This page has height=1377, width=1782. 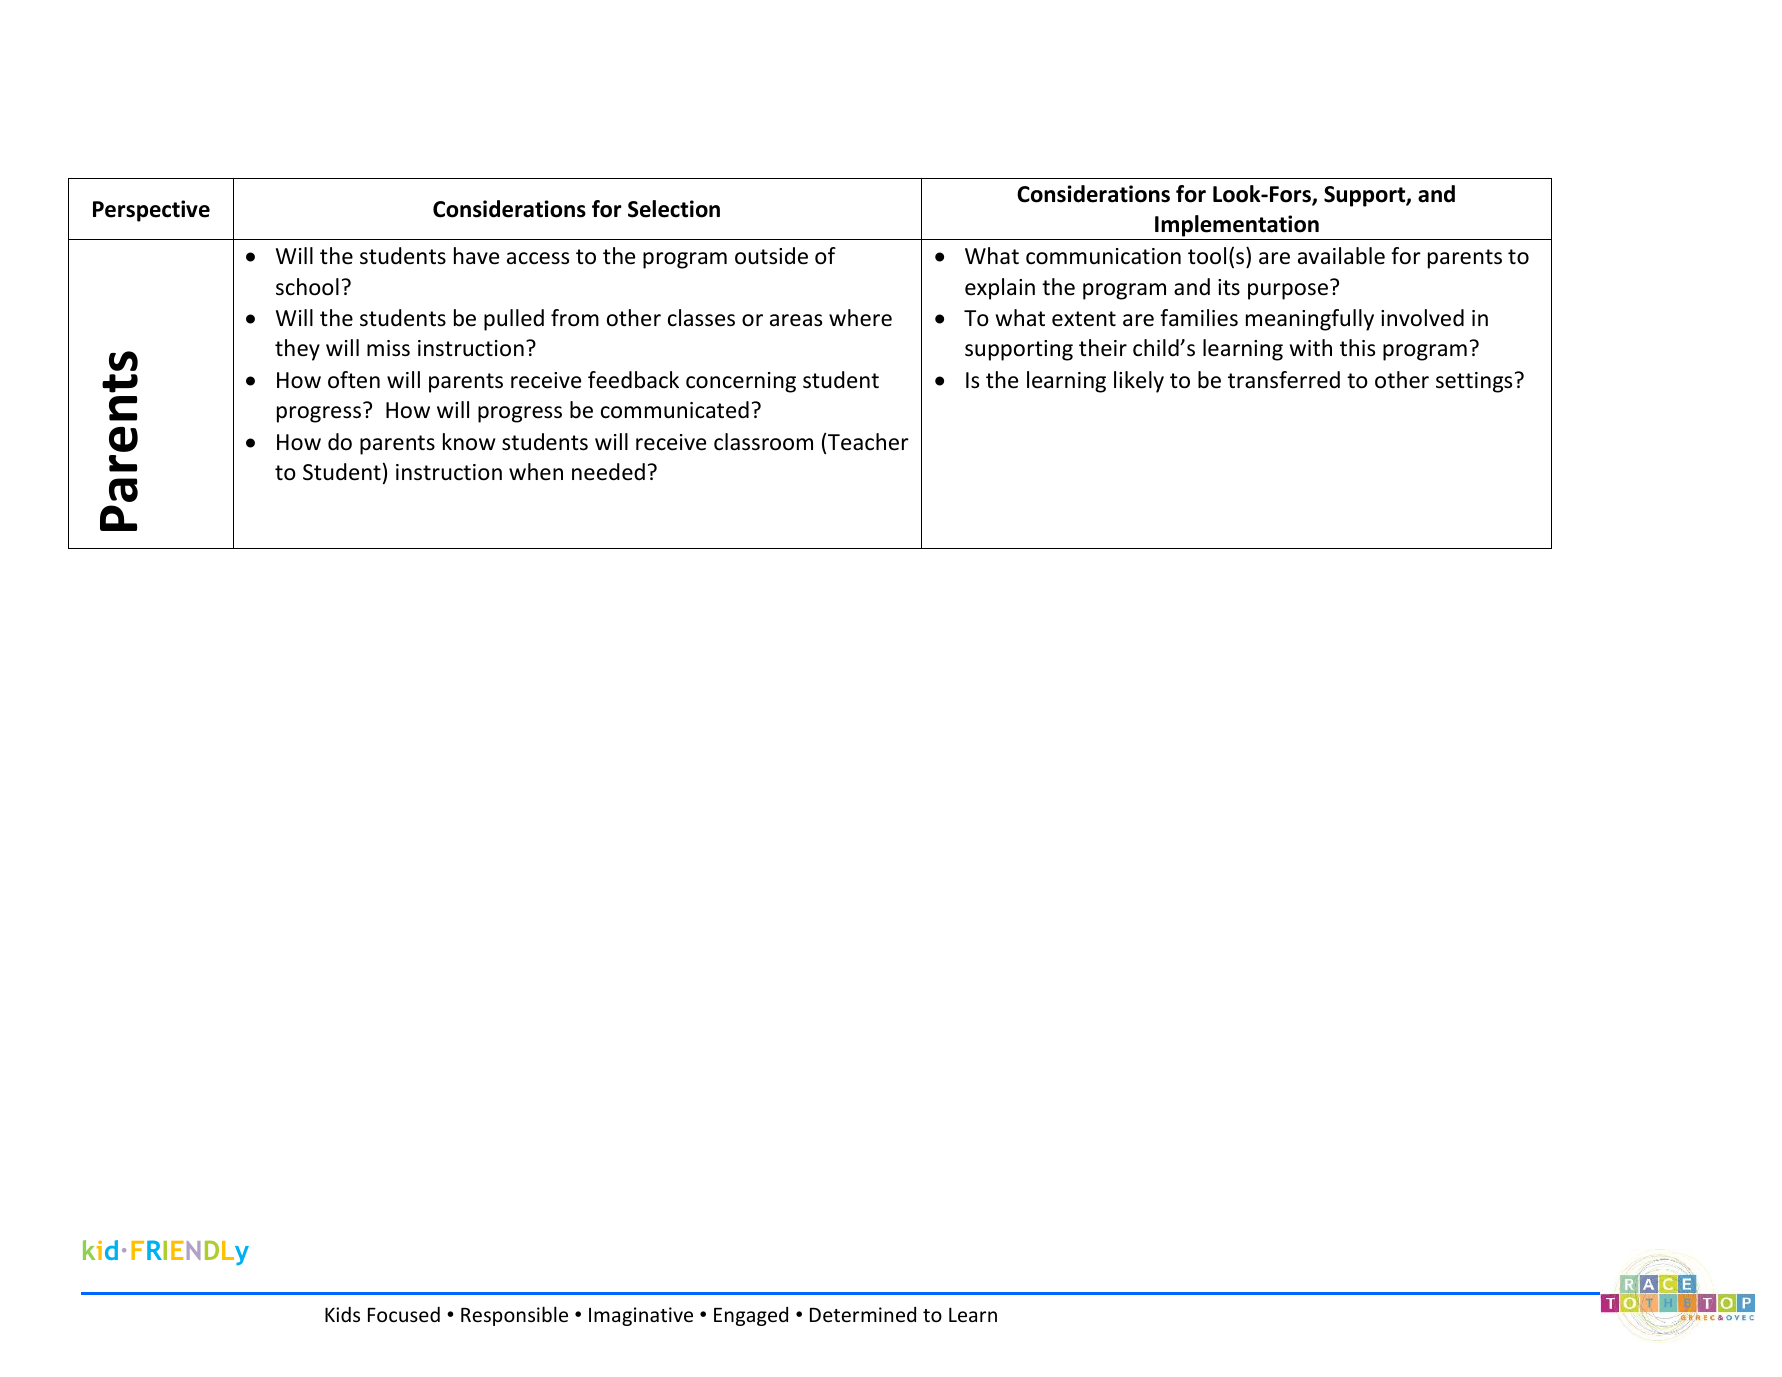 What do you see at coordinates (536, 472) in the page?
I see `when` at bounding box center [536, 472].
